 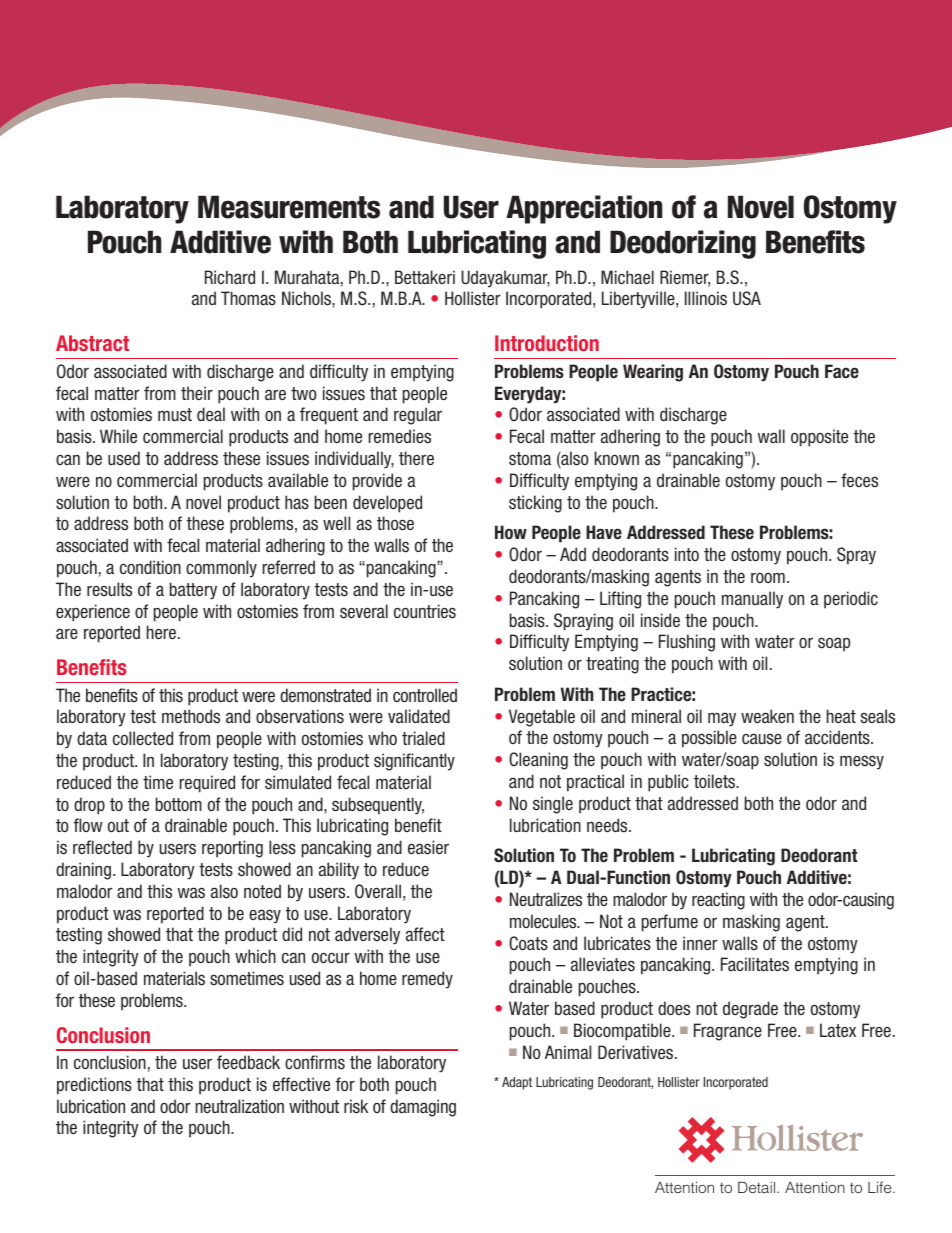 I want to click on USA, so click(x=747, y=298).
